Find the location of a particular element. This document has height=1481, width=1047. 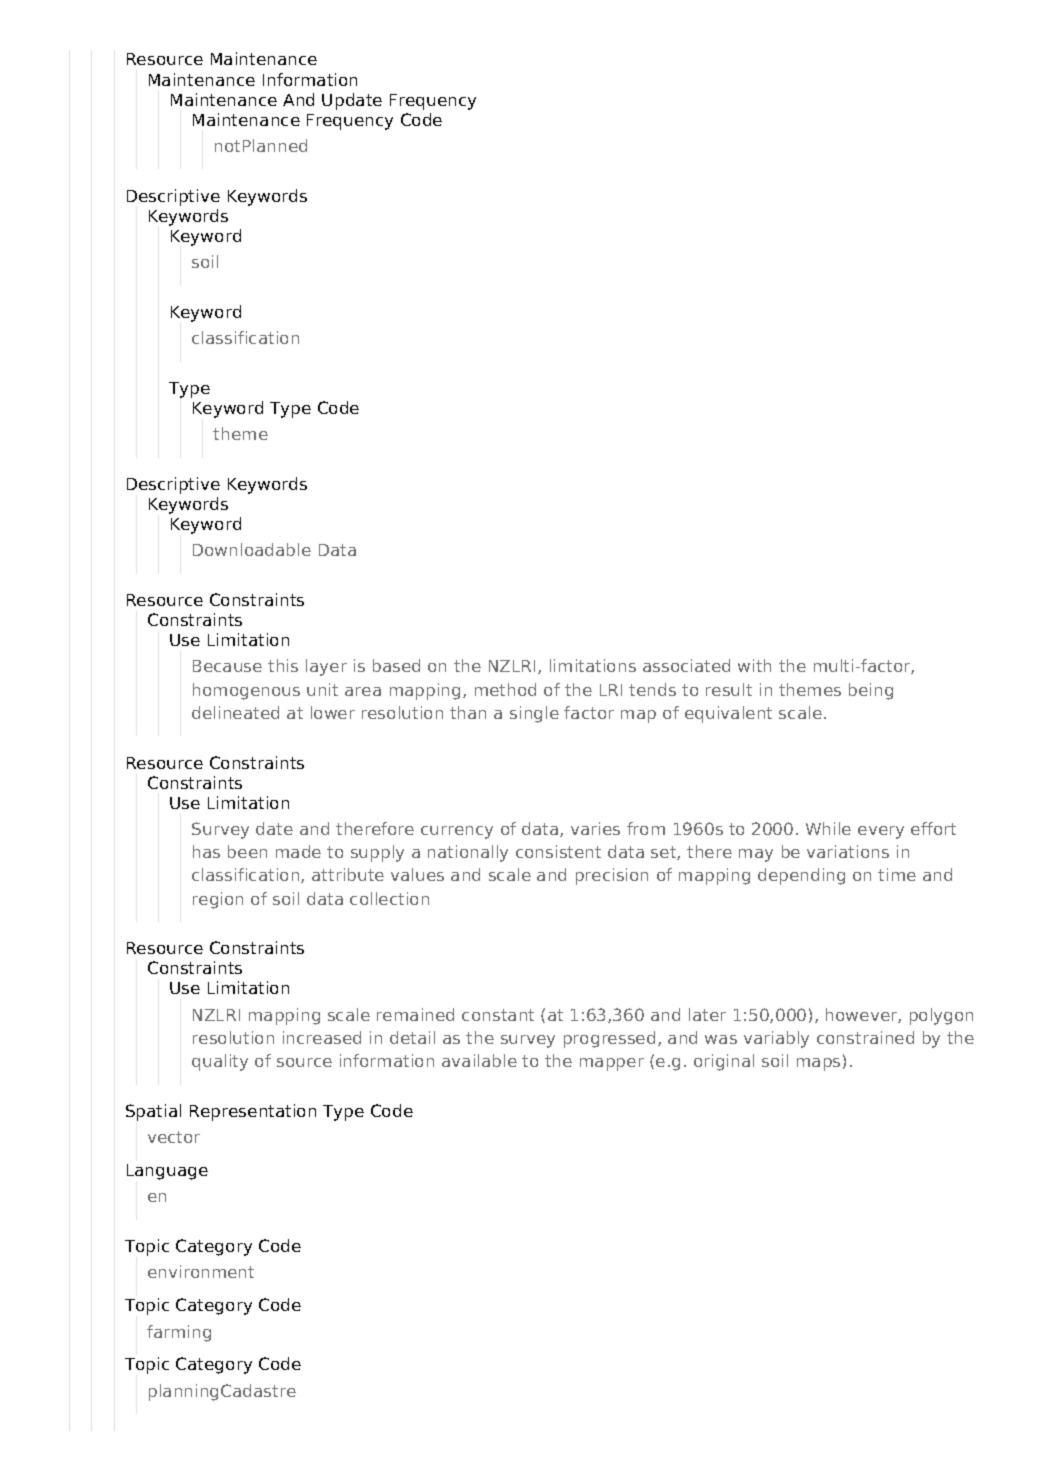

mapper is located at coordinates (612, 1064).
